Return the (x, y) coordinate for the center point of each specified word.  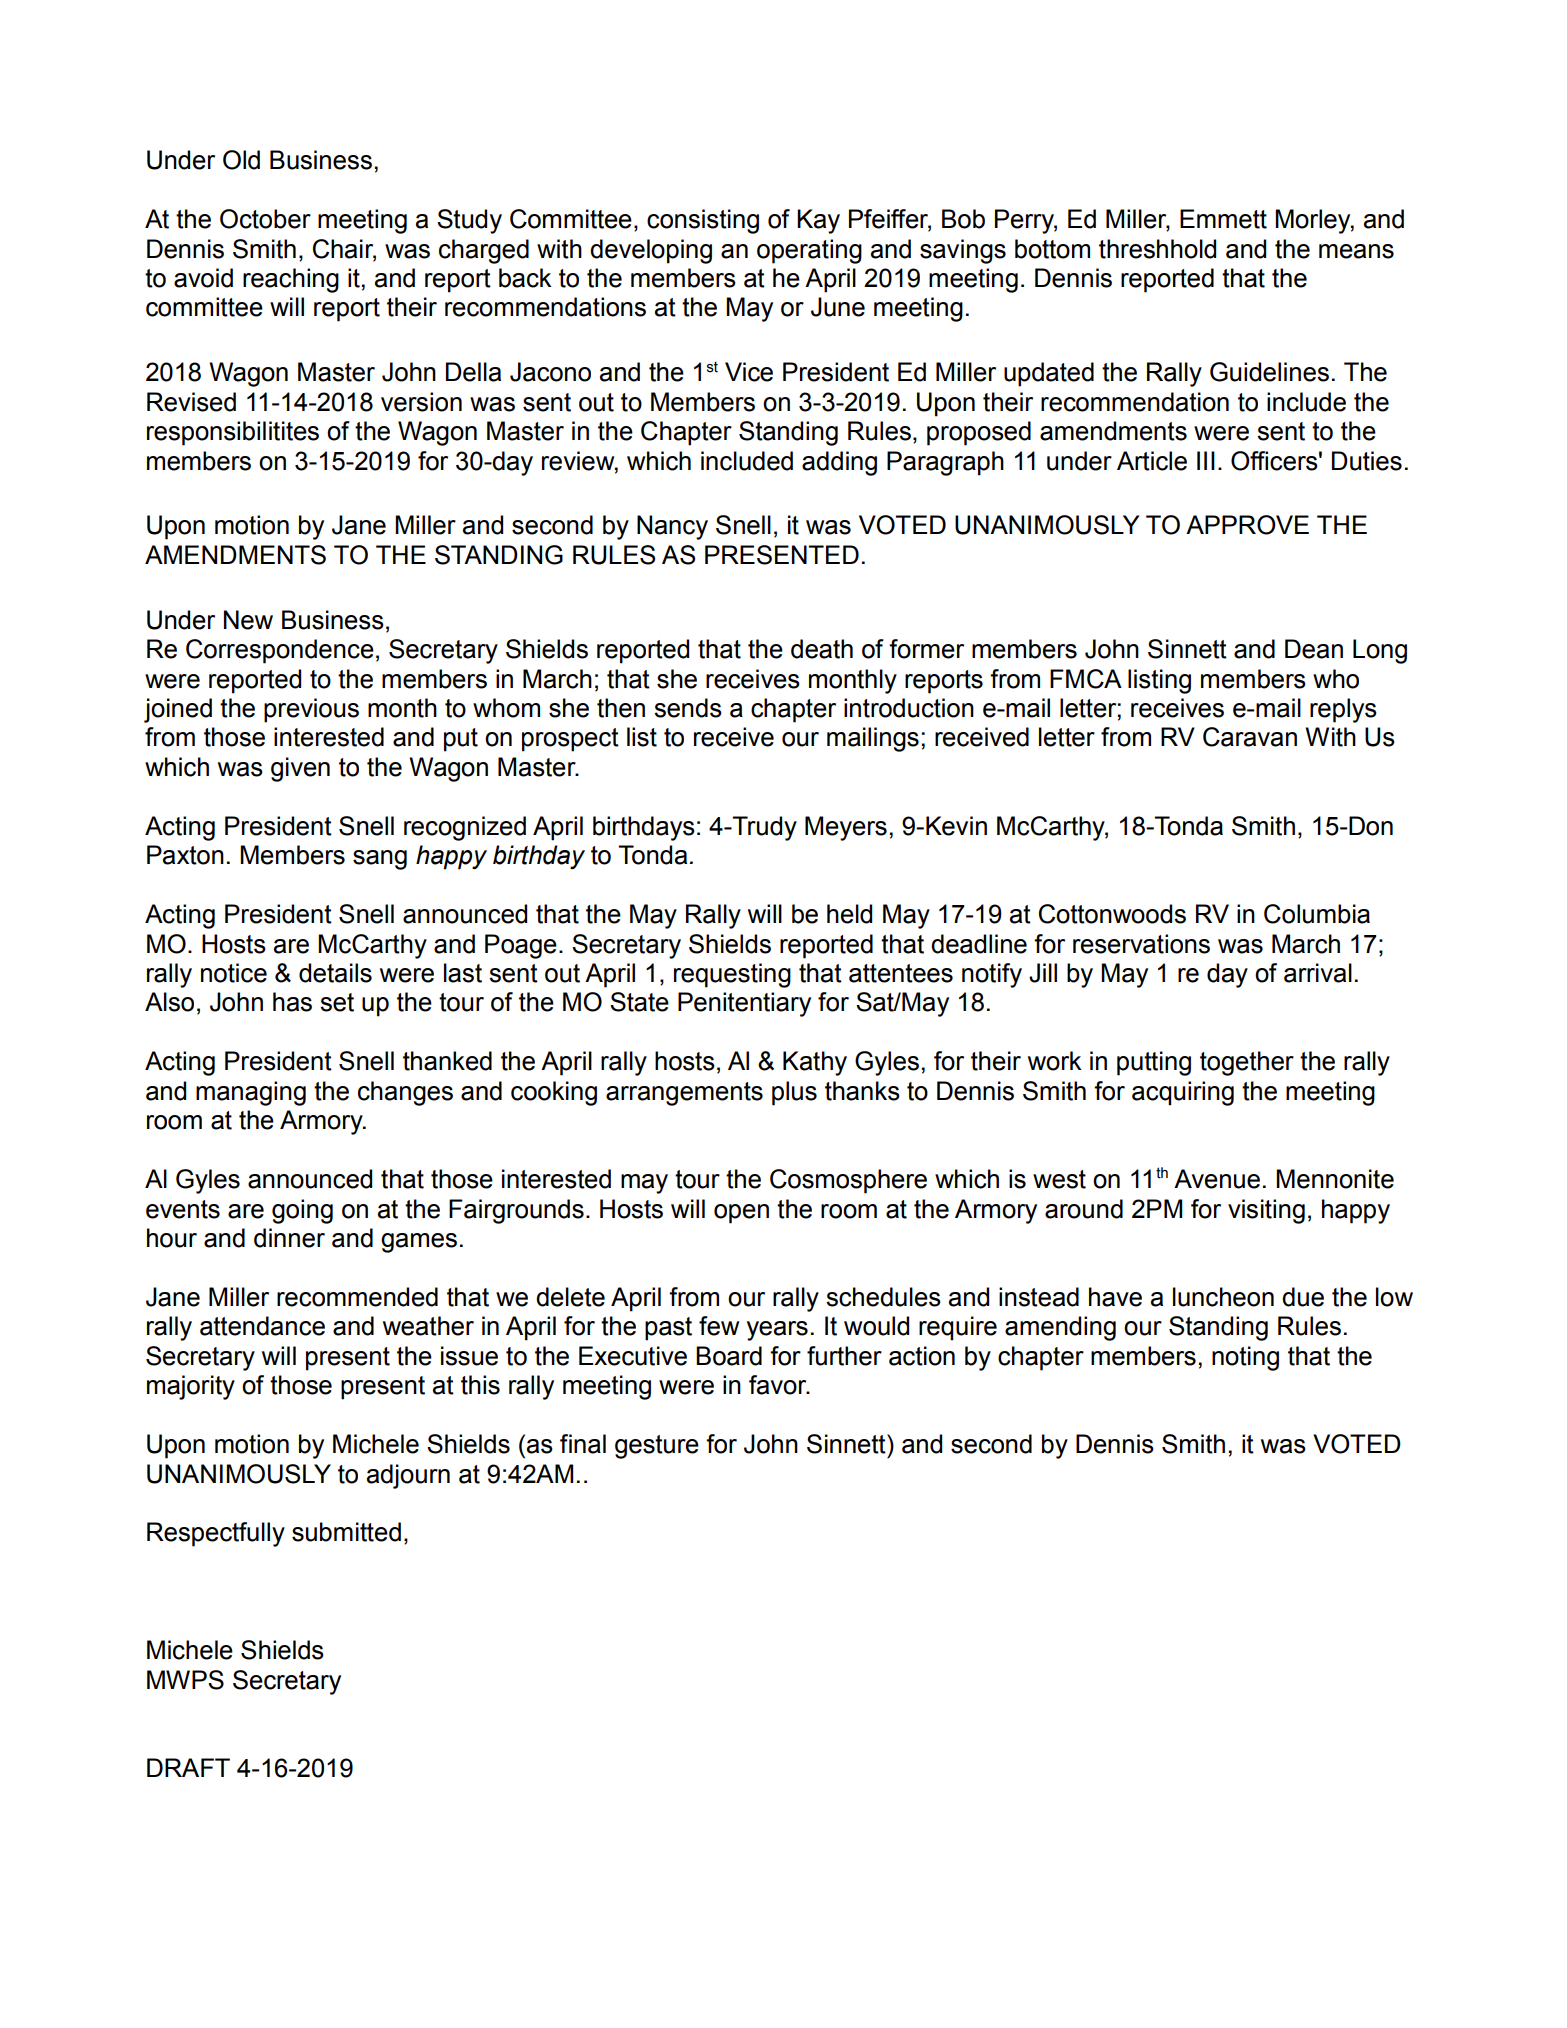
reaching (291, 280)
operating (809, 251)
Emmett (1223, 219)
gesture (657, 1447)
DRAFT (188, 1767)
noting (1245, 1358)
